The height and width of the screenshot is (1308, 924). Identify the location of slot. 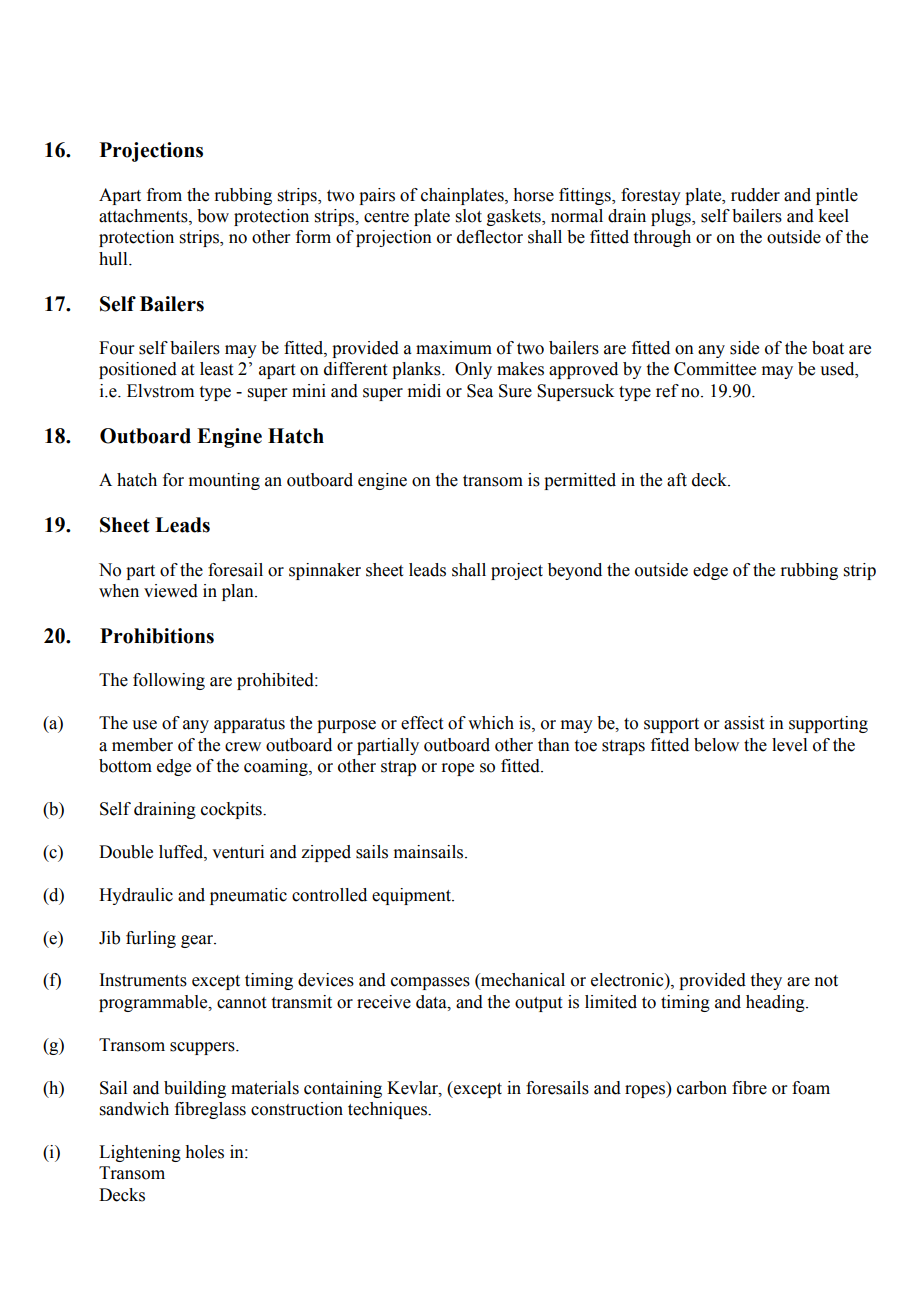
(469, 216).
